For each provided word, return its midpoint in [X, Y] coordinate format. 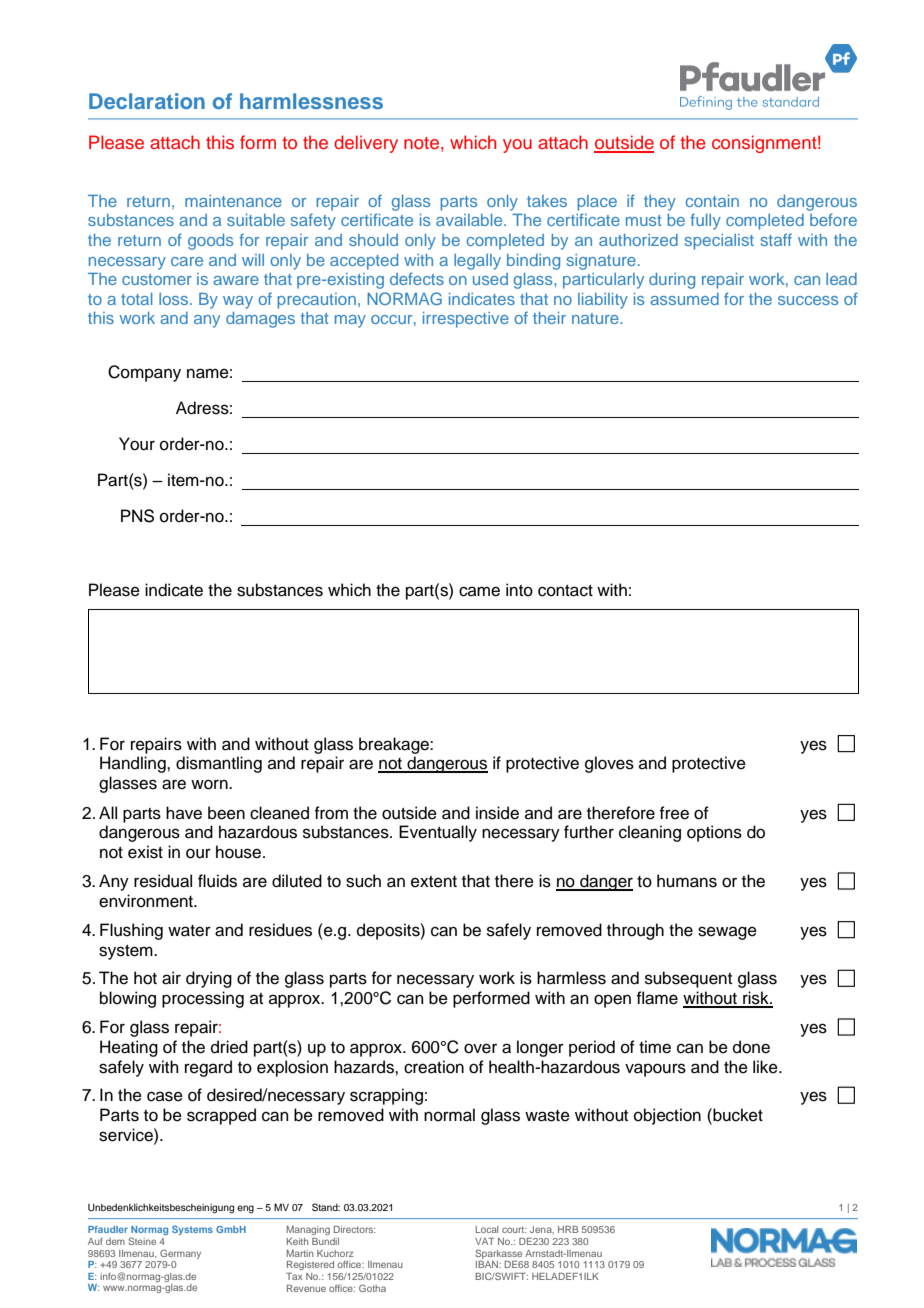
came [479, 591]
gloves [609, 764]
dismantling [219, 764]
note [421, 143]
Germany [180, 1254]
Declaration [147, 101]
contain [712, 201]
